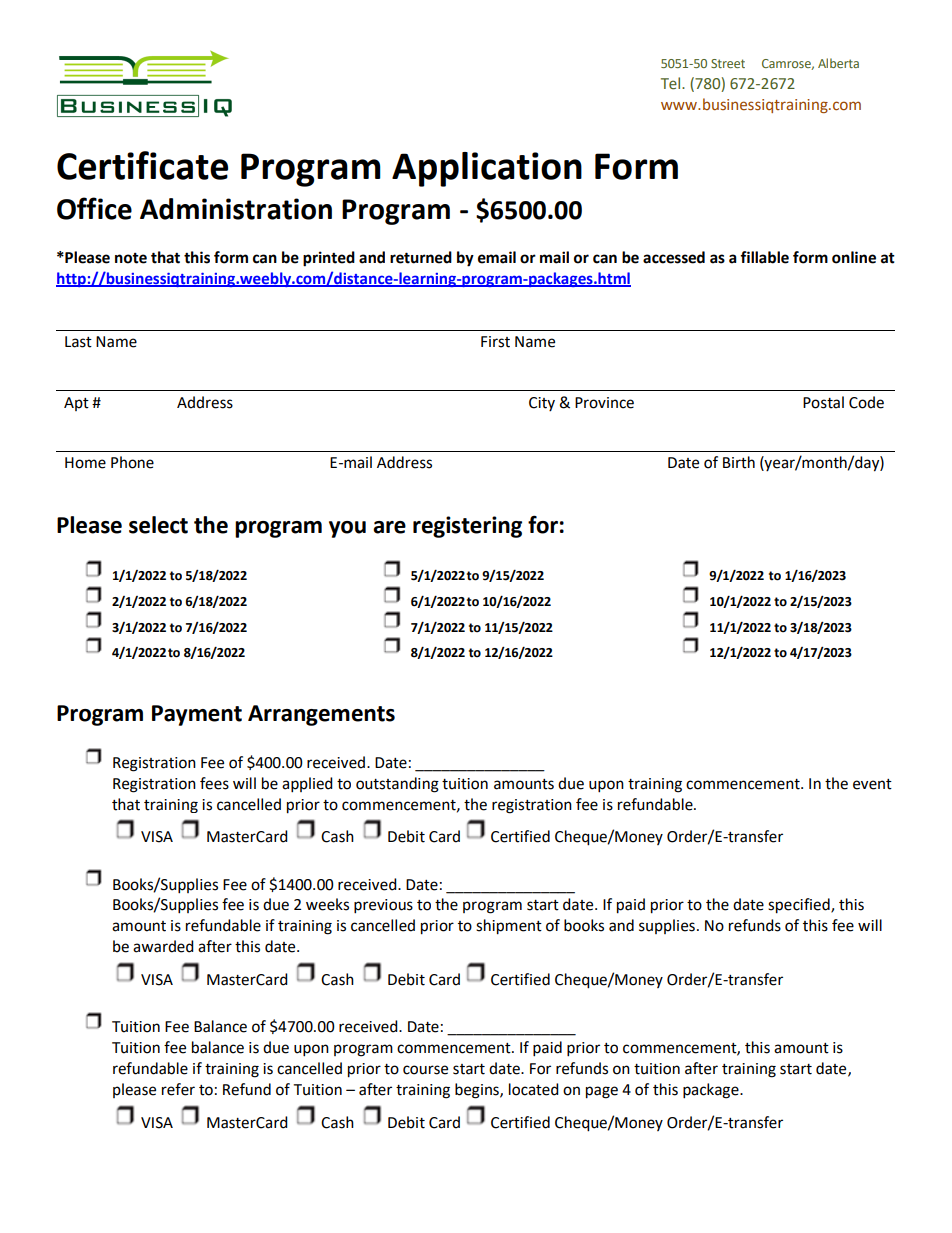 The image size is (952, 1233). Describe the element at coordinates (872, 784) in the screenshot. I see `event` at that location.
